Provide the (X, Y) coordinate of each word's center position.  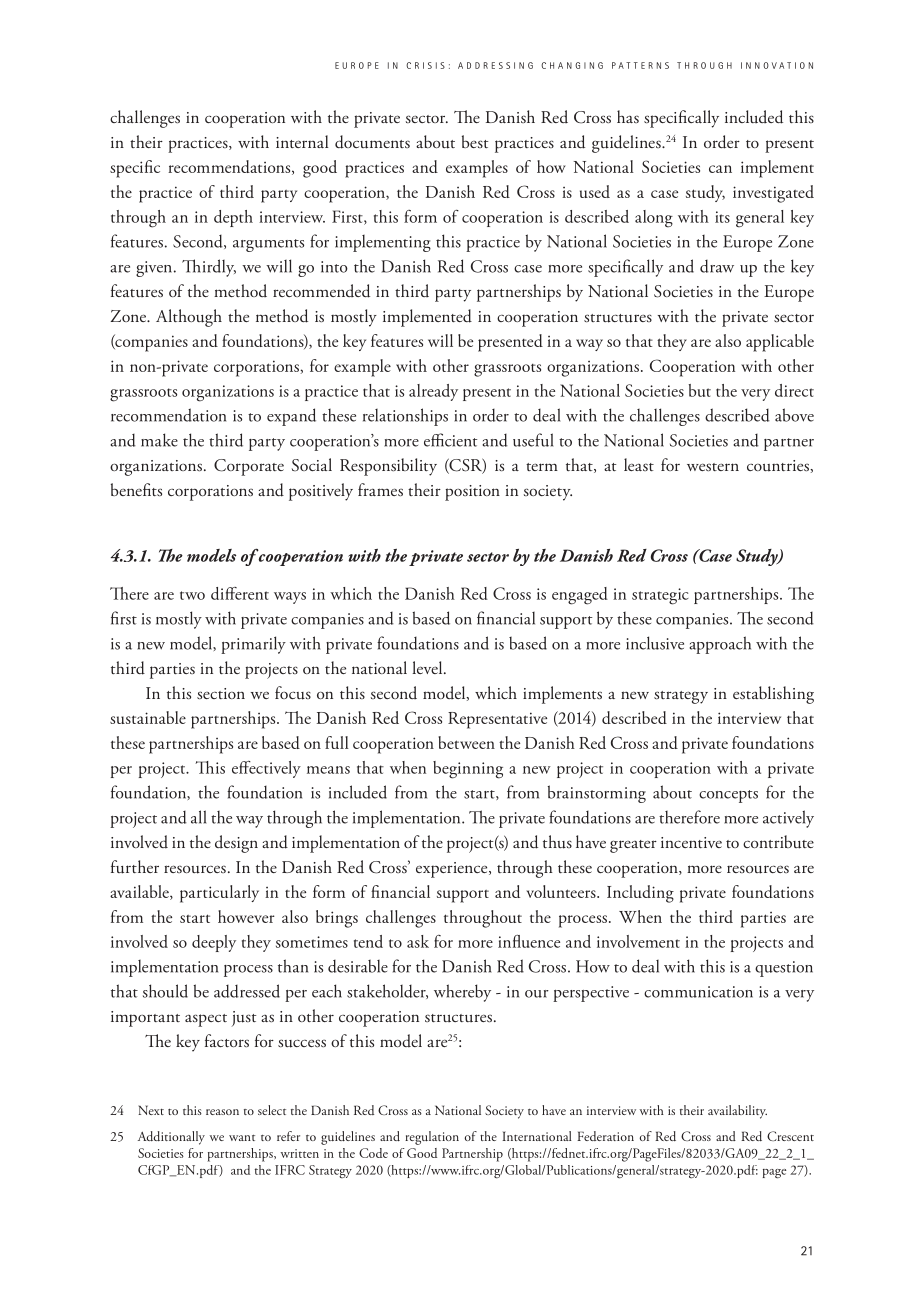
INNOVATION (777, 65)
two (192, 595)
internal (302, 141)
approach (720, 645)
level (428, 667)
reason (222, 1112)
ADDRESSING (495, 65)
